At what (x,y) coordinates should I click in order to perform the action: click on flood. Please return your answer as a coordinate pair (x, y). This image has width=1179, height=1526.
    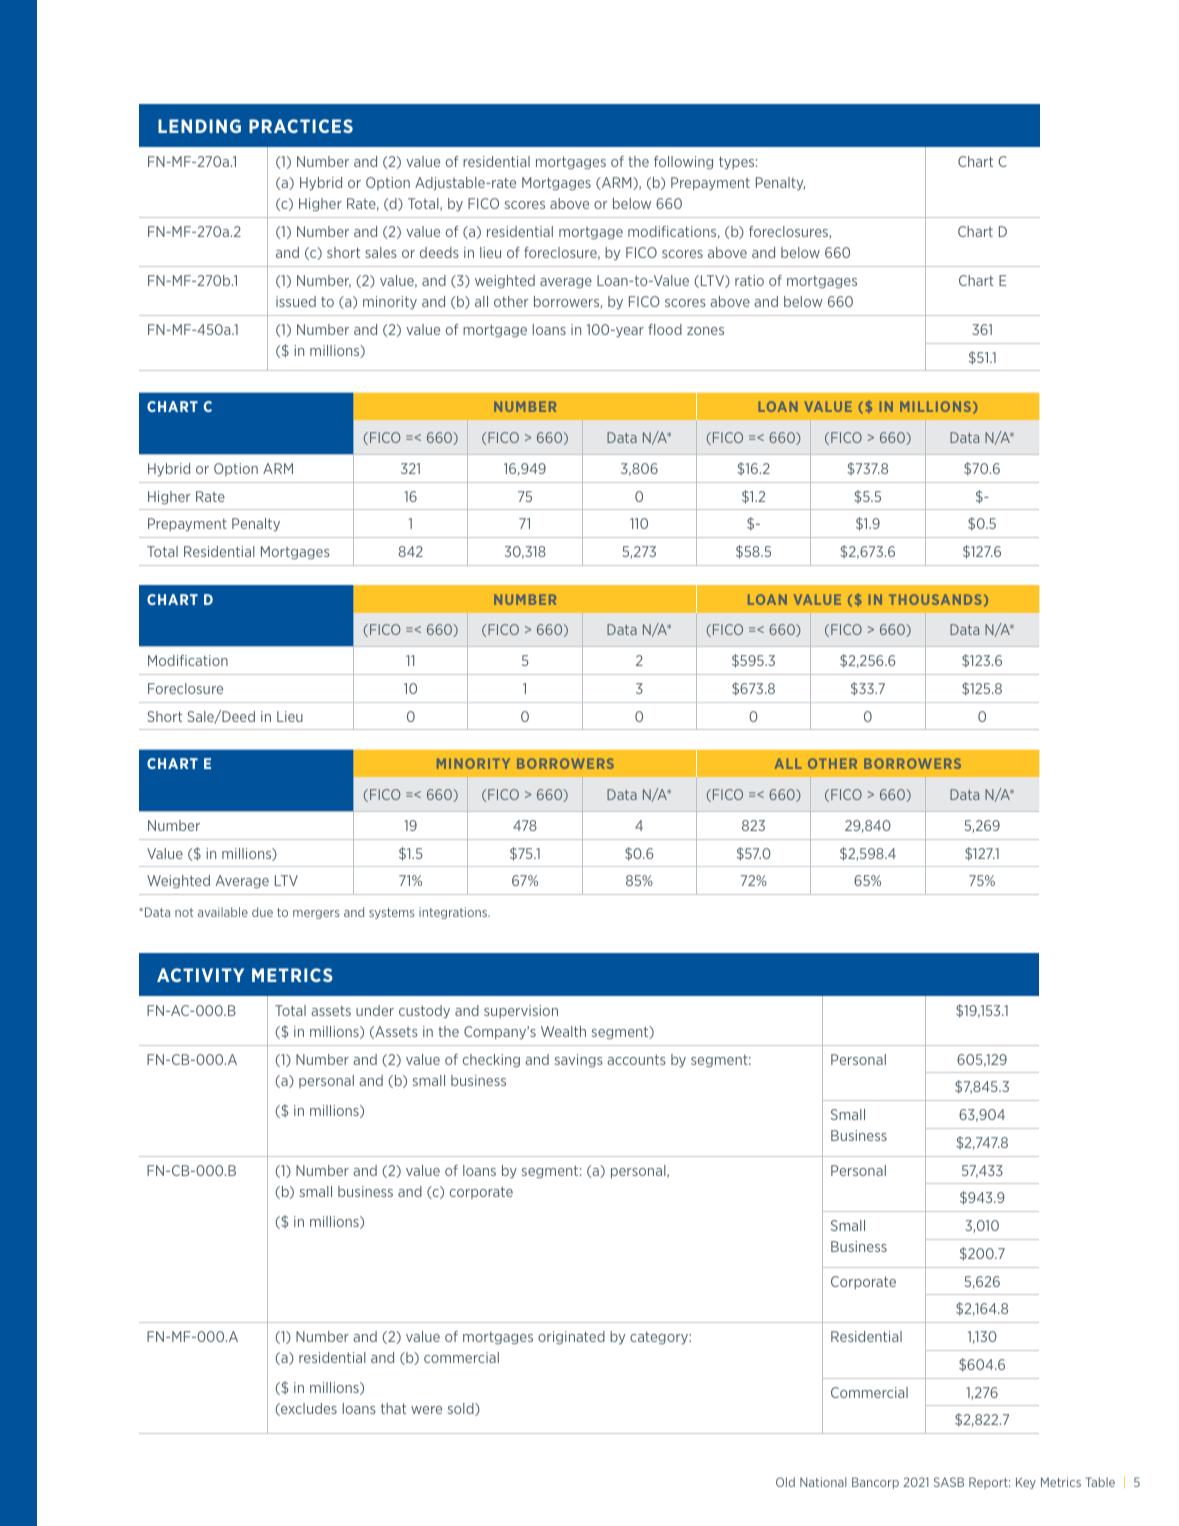
    Looking at the image, I should click on (665, 329).
